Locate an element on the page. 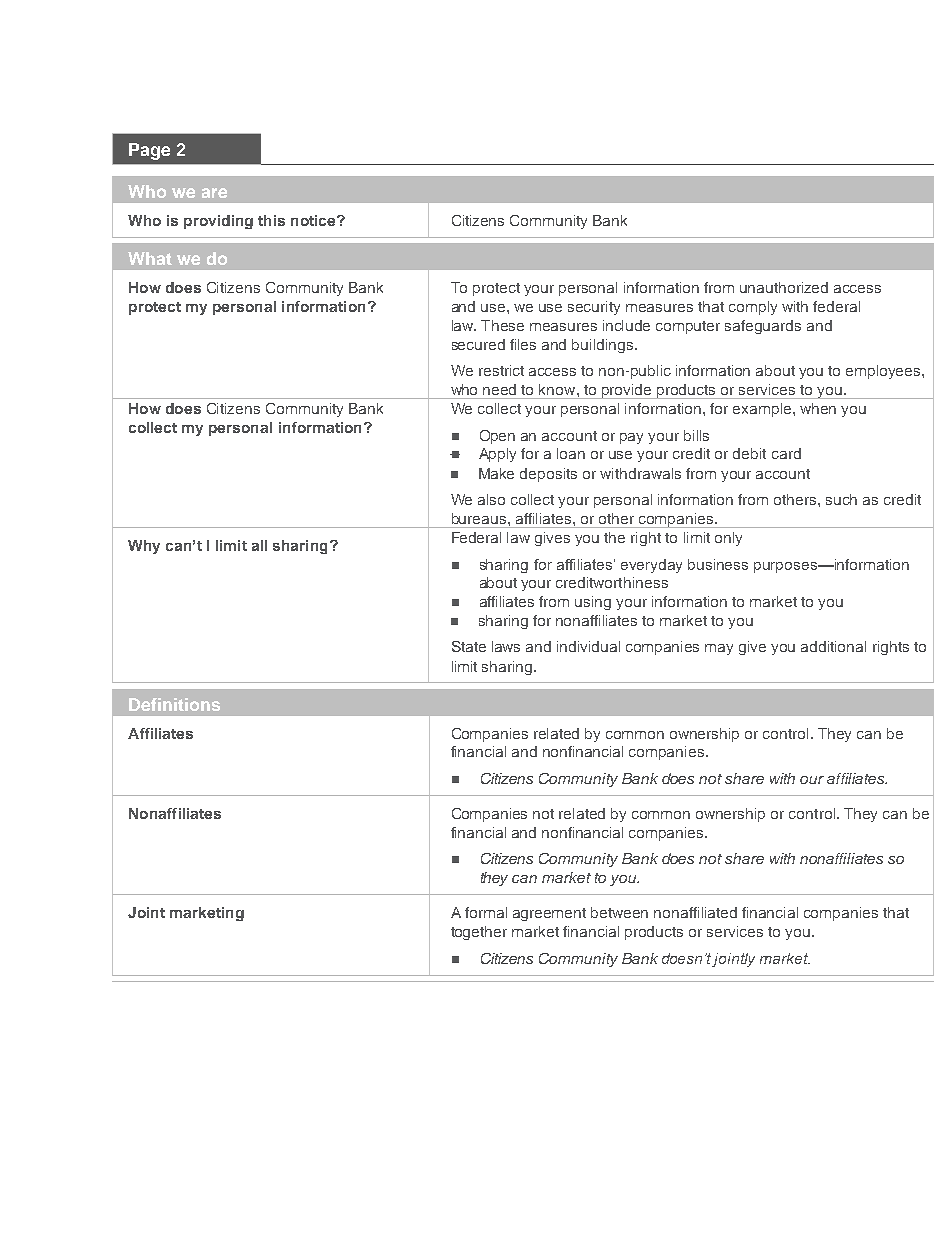  together is located at coordinates (479, 933).
